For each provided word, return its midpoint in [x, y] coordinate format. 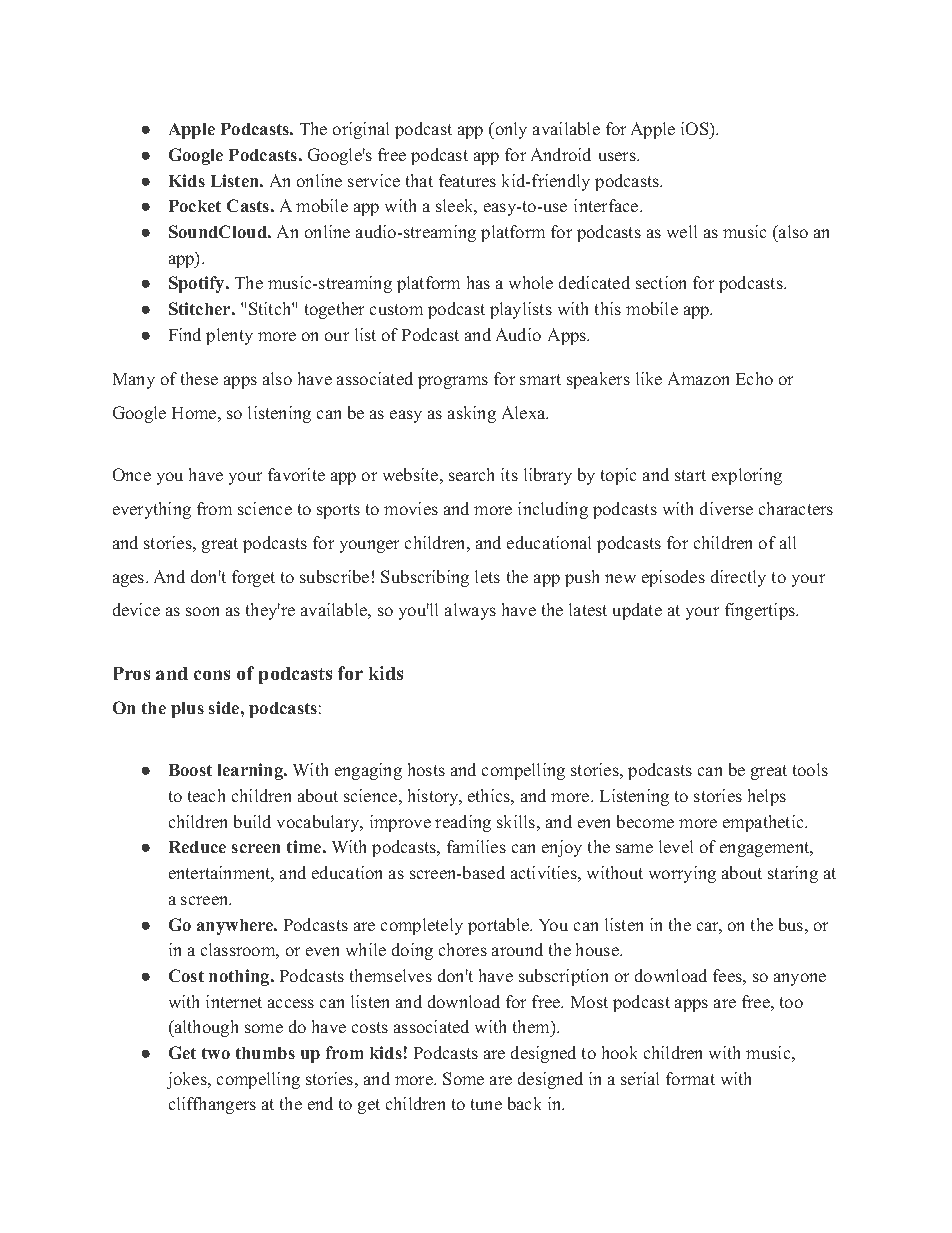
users [618, 156]
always [470, 611]
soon [202, 611]
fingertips [761, 611]
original [361, 130]
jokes [188, 1080]
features [467, 180]
